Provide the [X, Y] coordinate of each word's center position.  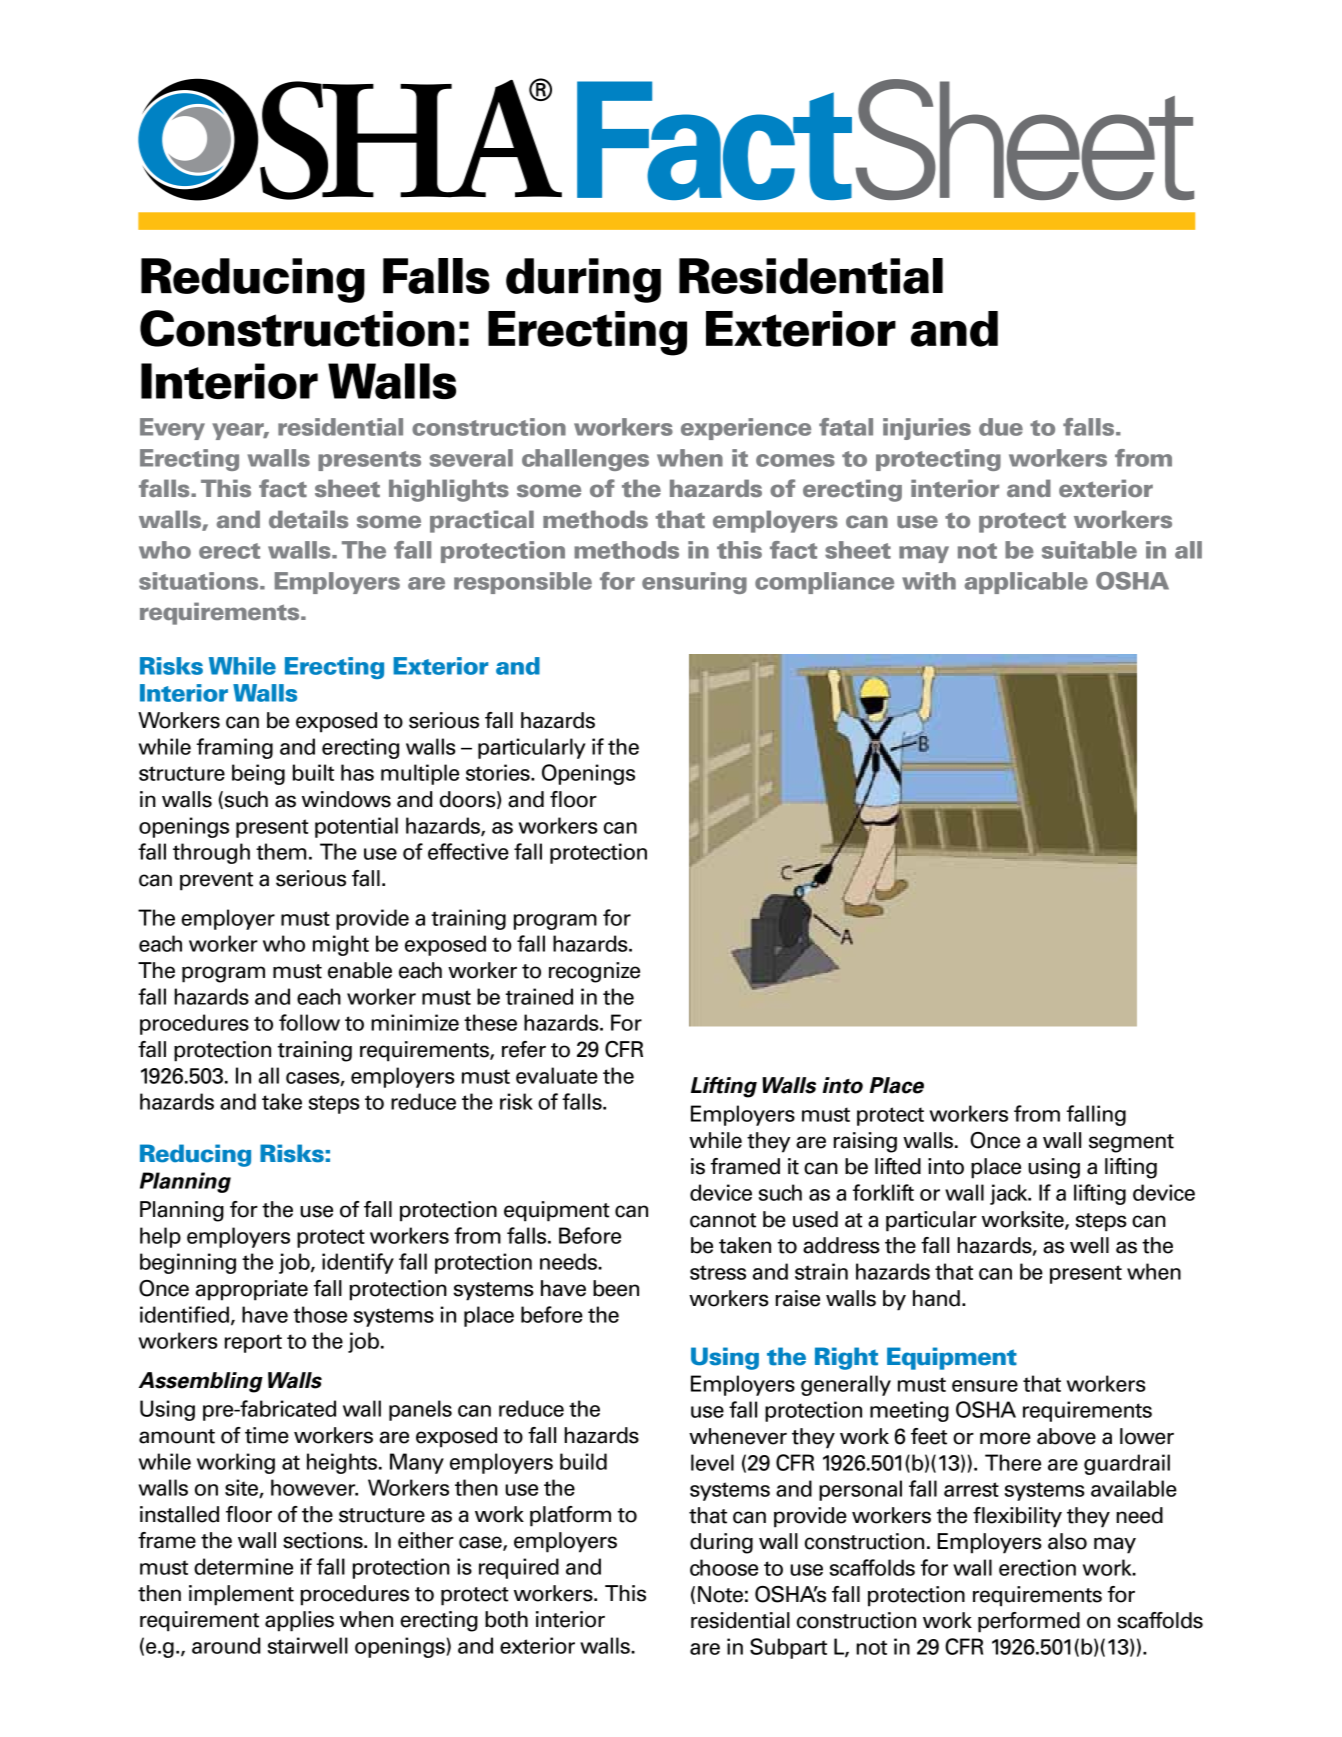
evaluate [557, 1075]
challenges [585, 460]
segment [1131, 1143]
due [1001, 427]
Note [720, 1594]
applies [299, 1621]
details [308, 519]
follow [309, 1022]
